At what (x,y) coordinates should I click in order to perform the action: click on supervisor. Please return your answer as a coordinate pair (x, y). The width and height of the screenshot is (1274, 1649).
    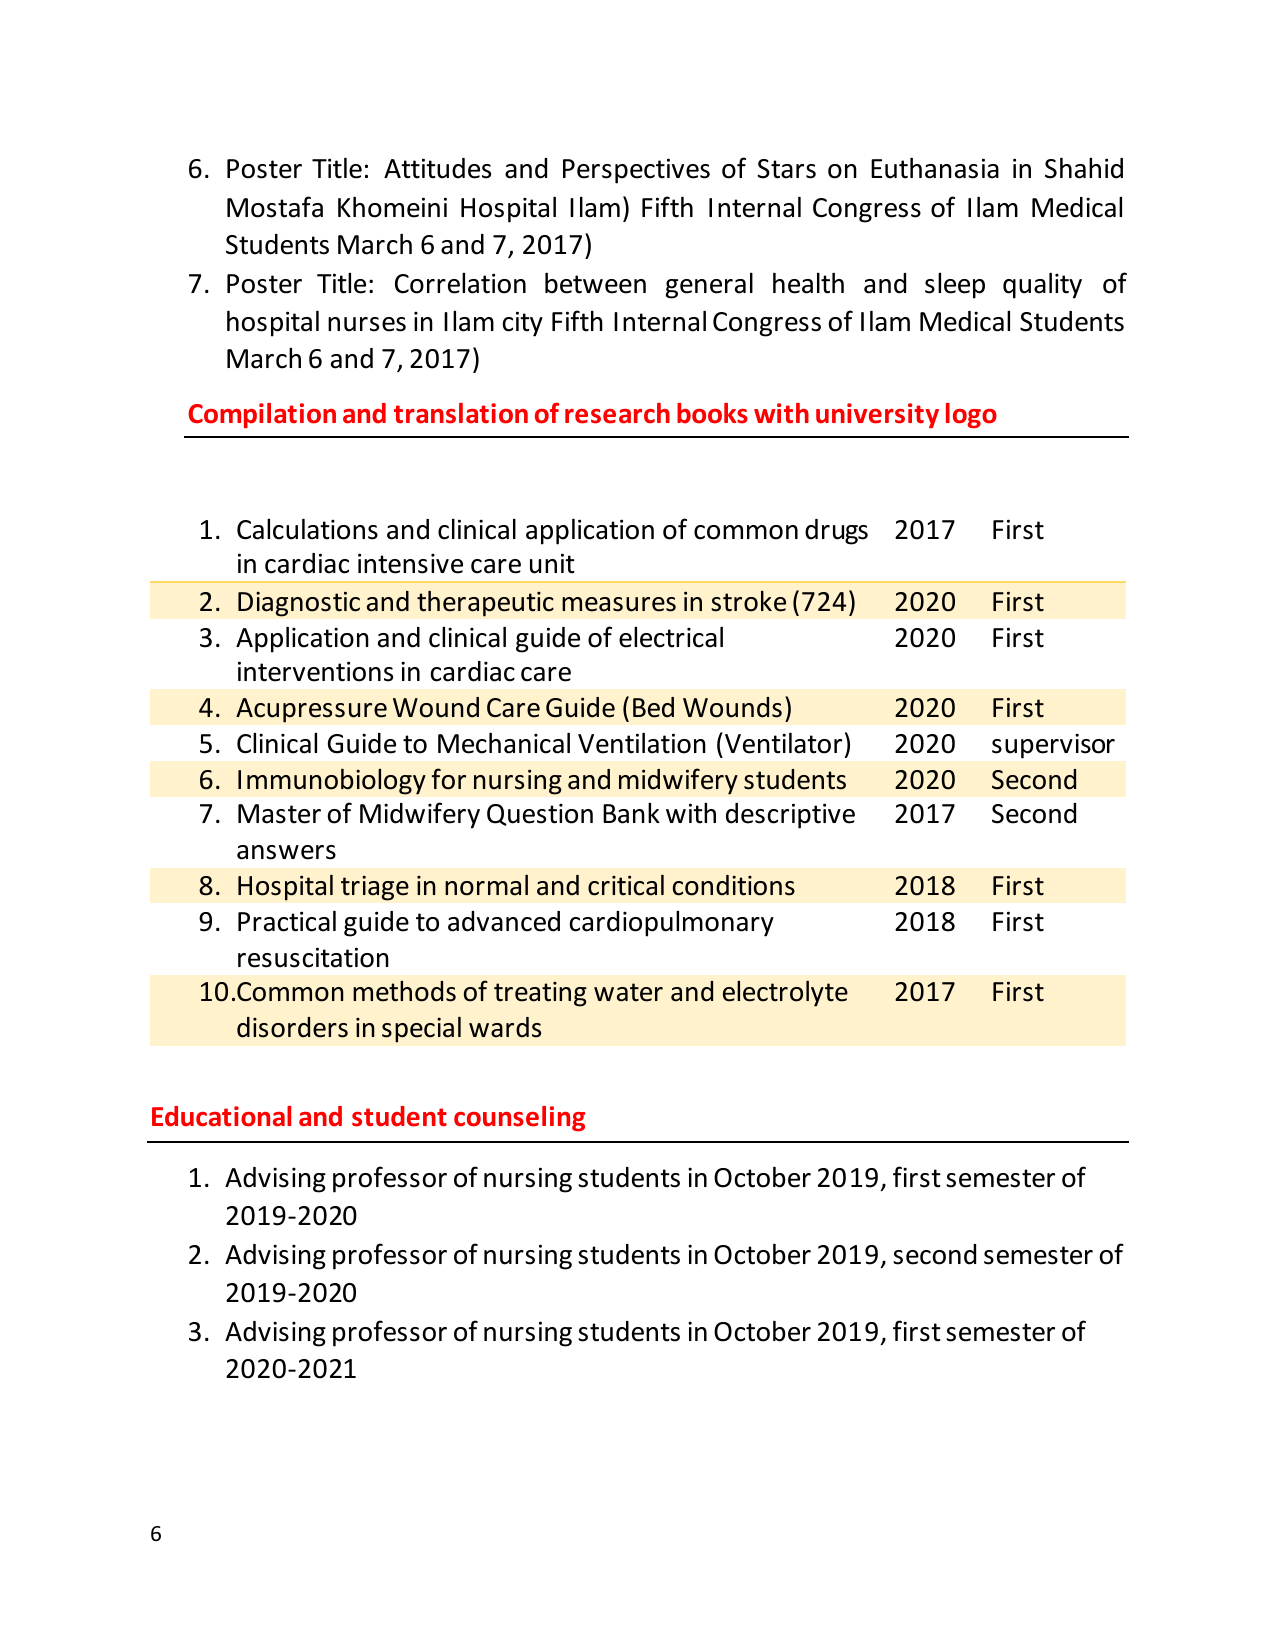
    Looking at the image, I should click on (1053, 746).
